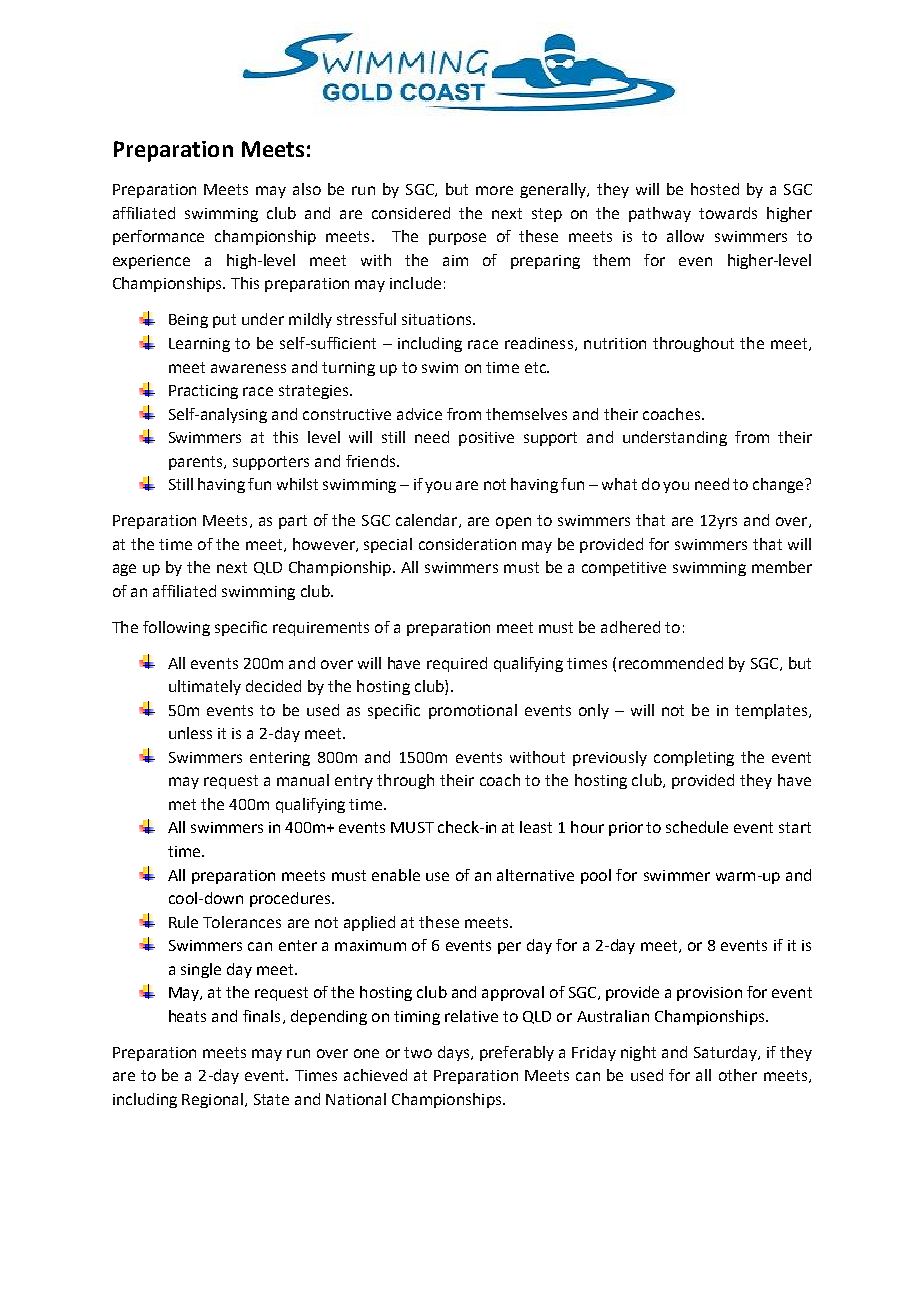 The image size is (924, 1308). Describe the element at coordinates (467, 544) in the image. I see `consideration` at that location.
